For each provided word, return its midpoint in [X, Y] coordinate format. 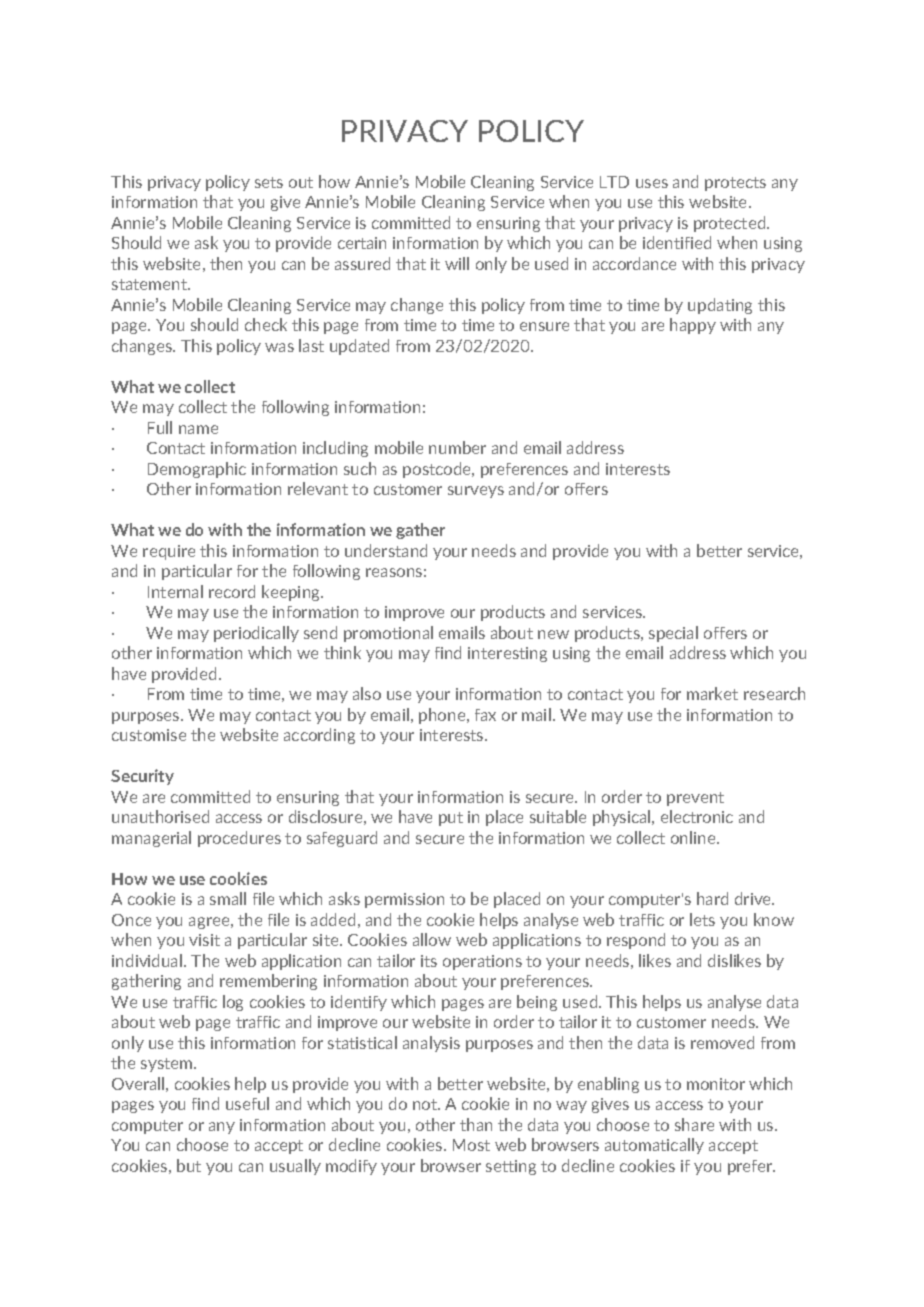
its [429, 961]
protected [731, 224]
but [189, 1165]
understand [386, 550]
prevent [695, 799]
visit [204, 940]
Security [142, 777]
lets [702, 919]
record [232, 591]
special [673, 634]
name [198, 429]
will [457, 263]
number [457, 447]
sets [269, 182]
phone [443, 716]
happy [693, 326]
